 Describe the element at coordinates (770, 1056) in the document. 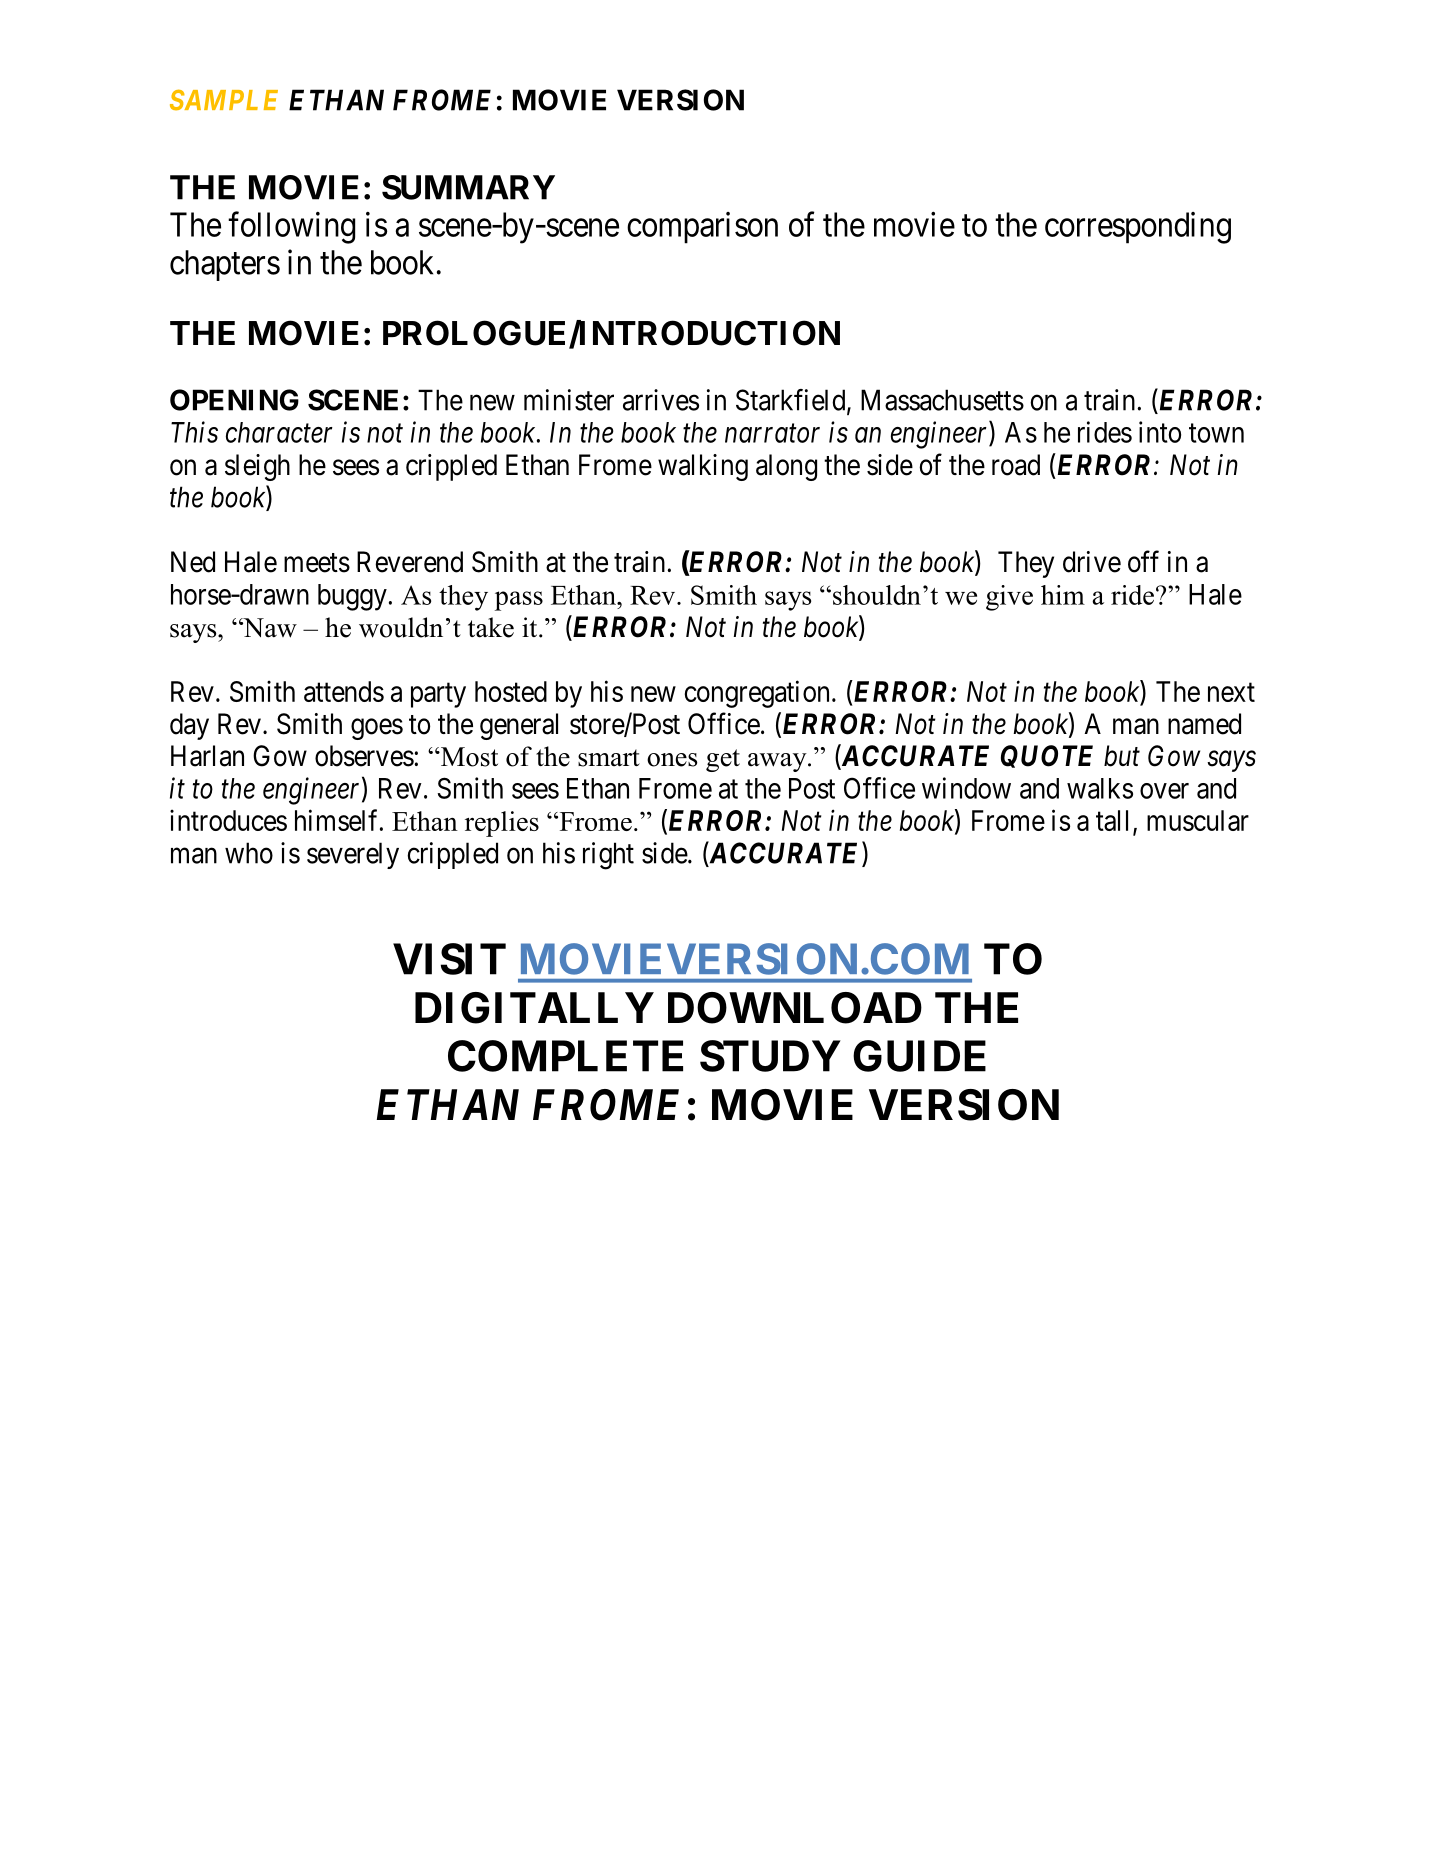

I see `STUDY` at that location.
